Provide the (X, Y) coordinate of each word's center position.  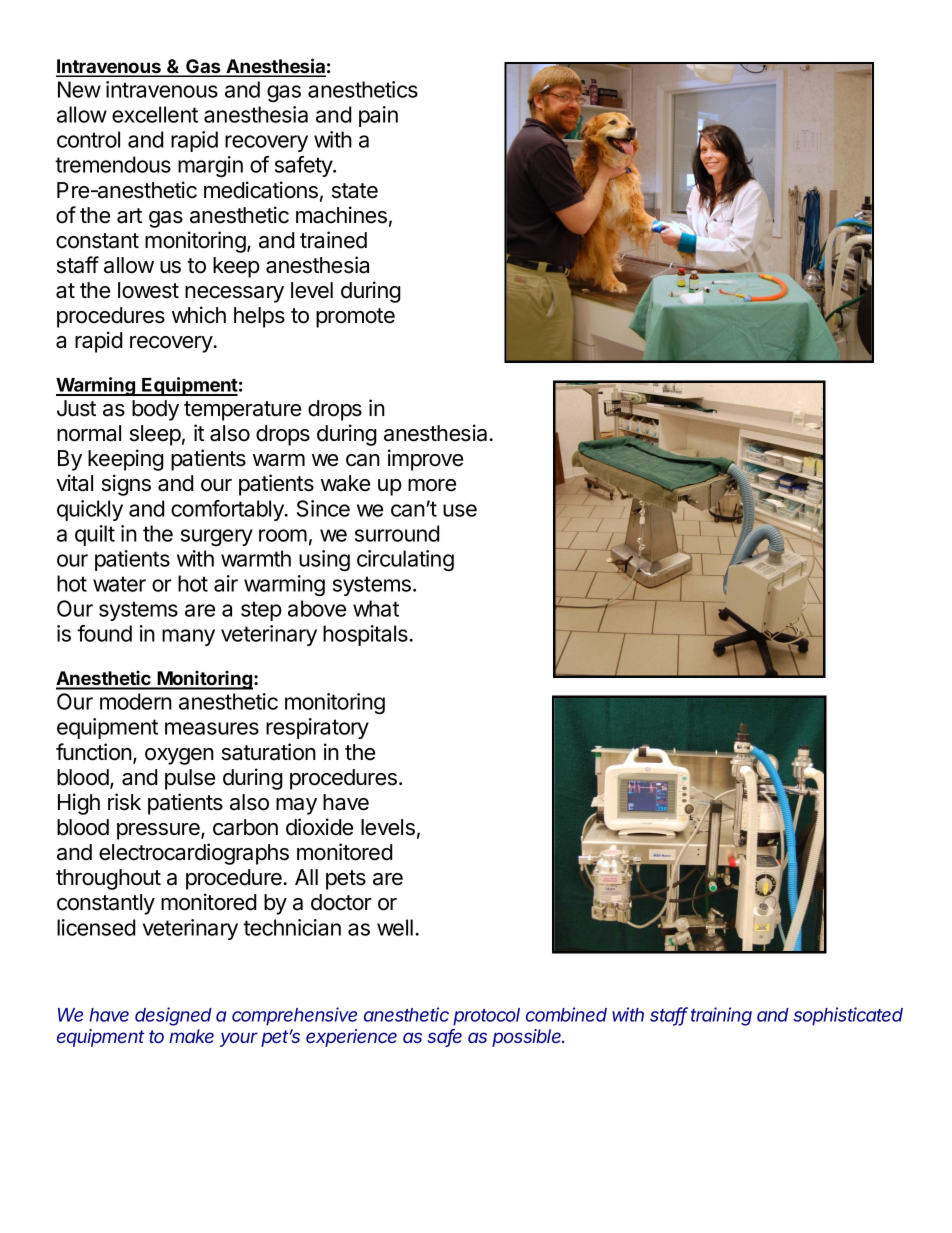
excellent (155, 114)
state (355, 191)
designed (173, 1016)
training (721, 1016)
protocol (486, 1017)
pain (378, 116)
